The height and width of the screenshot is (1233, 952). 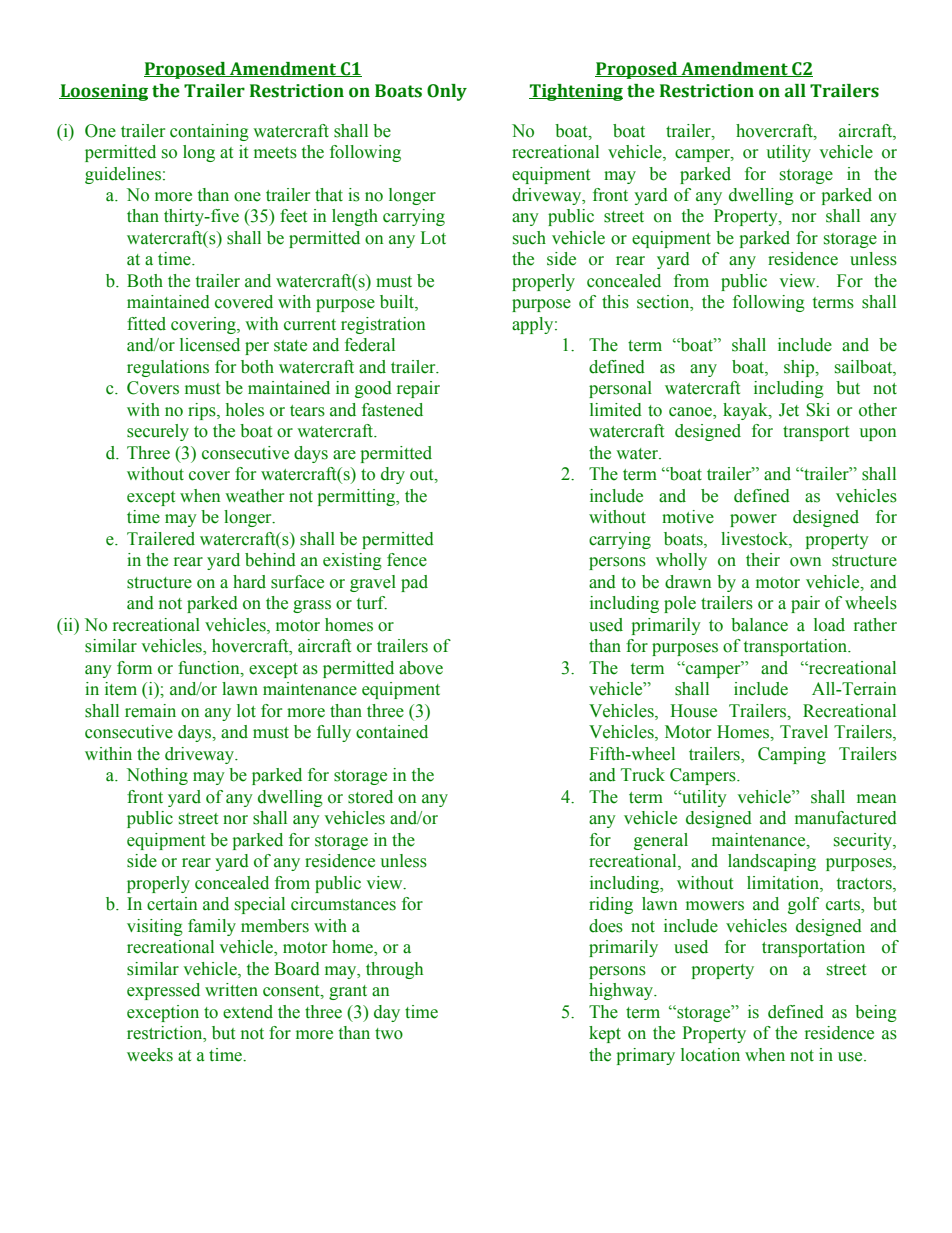 I want to click on kept, so click(x=605, y=1034).
